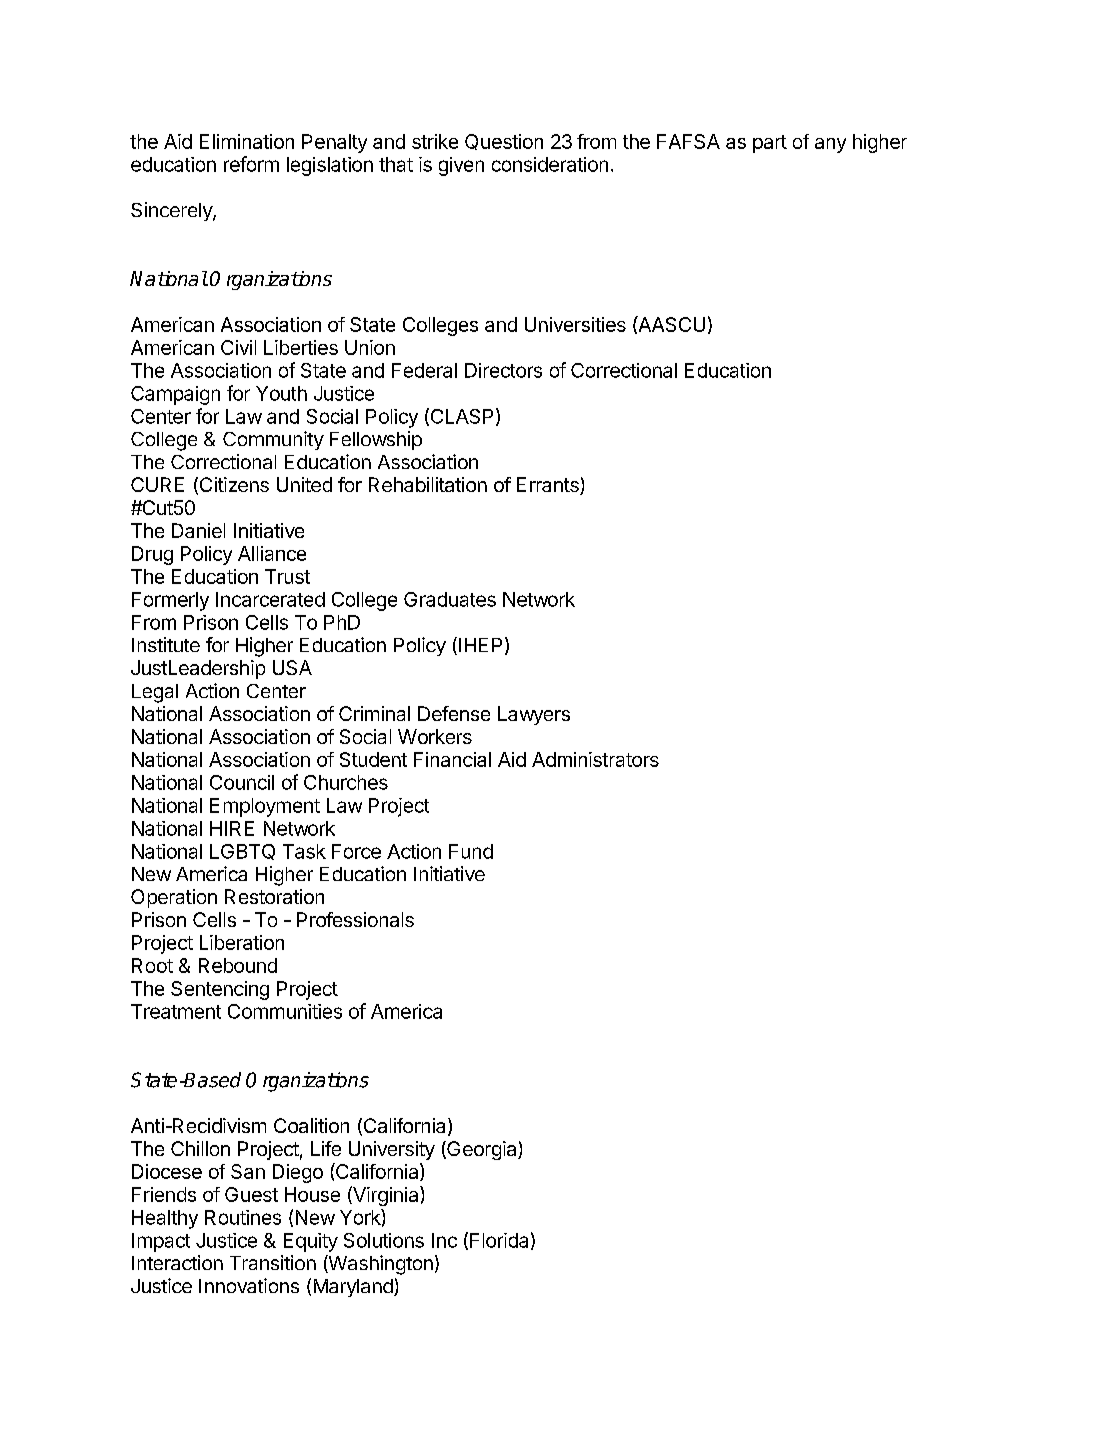  I want to click on part, so click(770, 144).
